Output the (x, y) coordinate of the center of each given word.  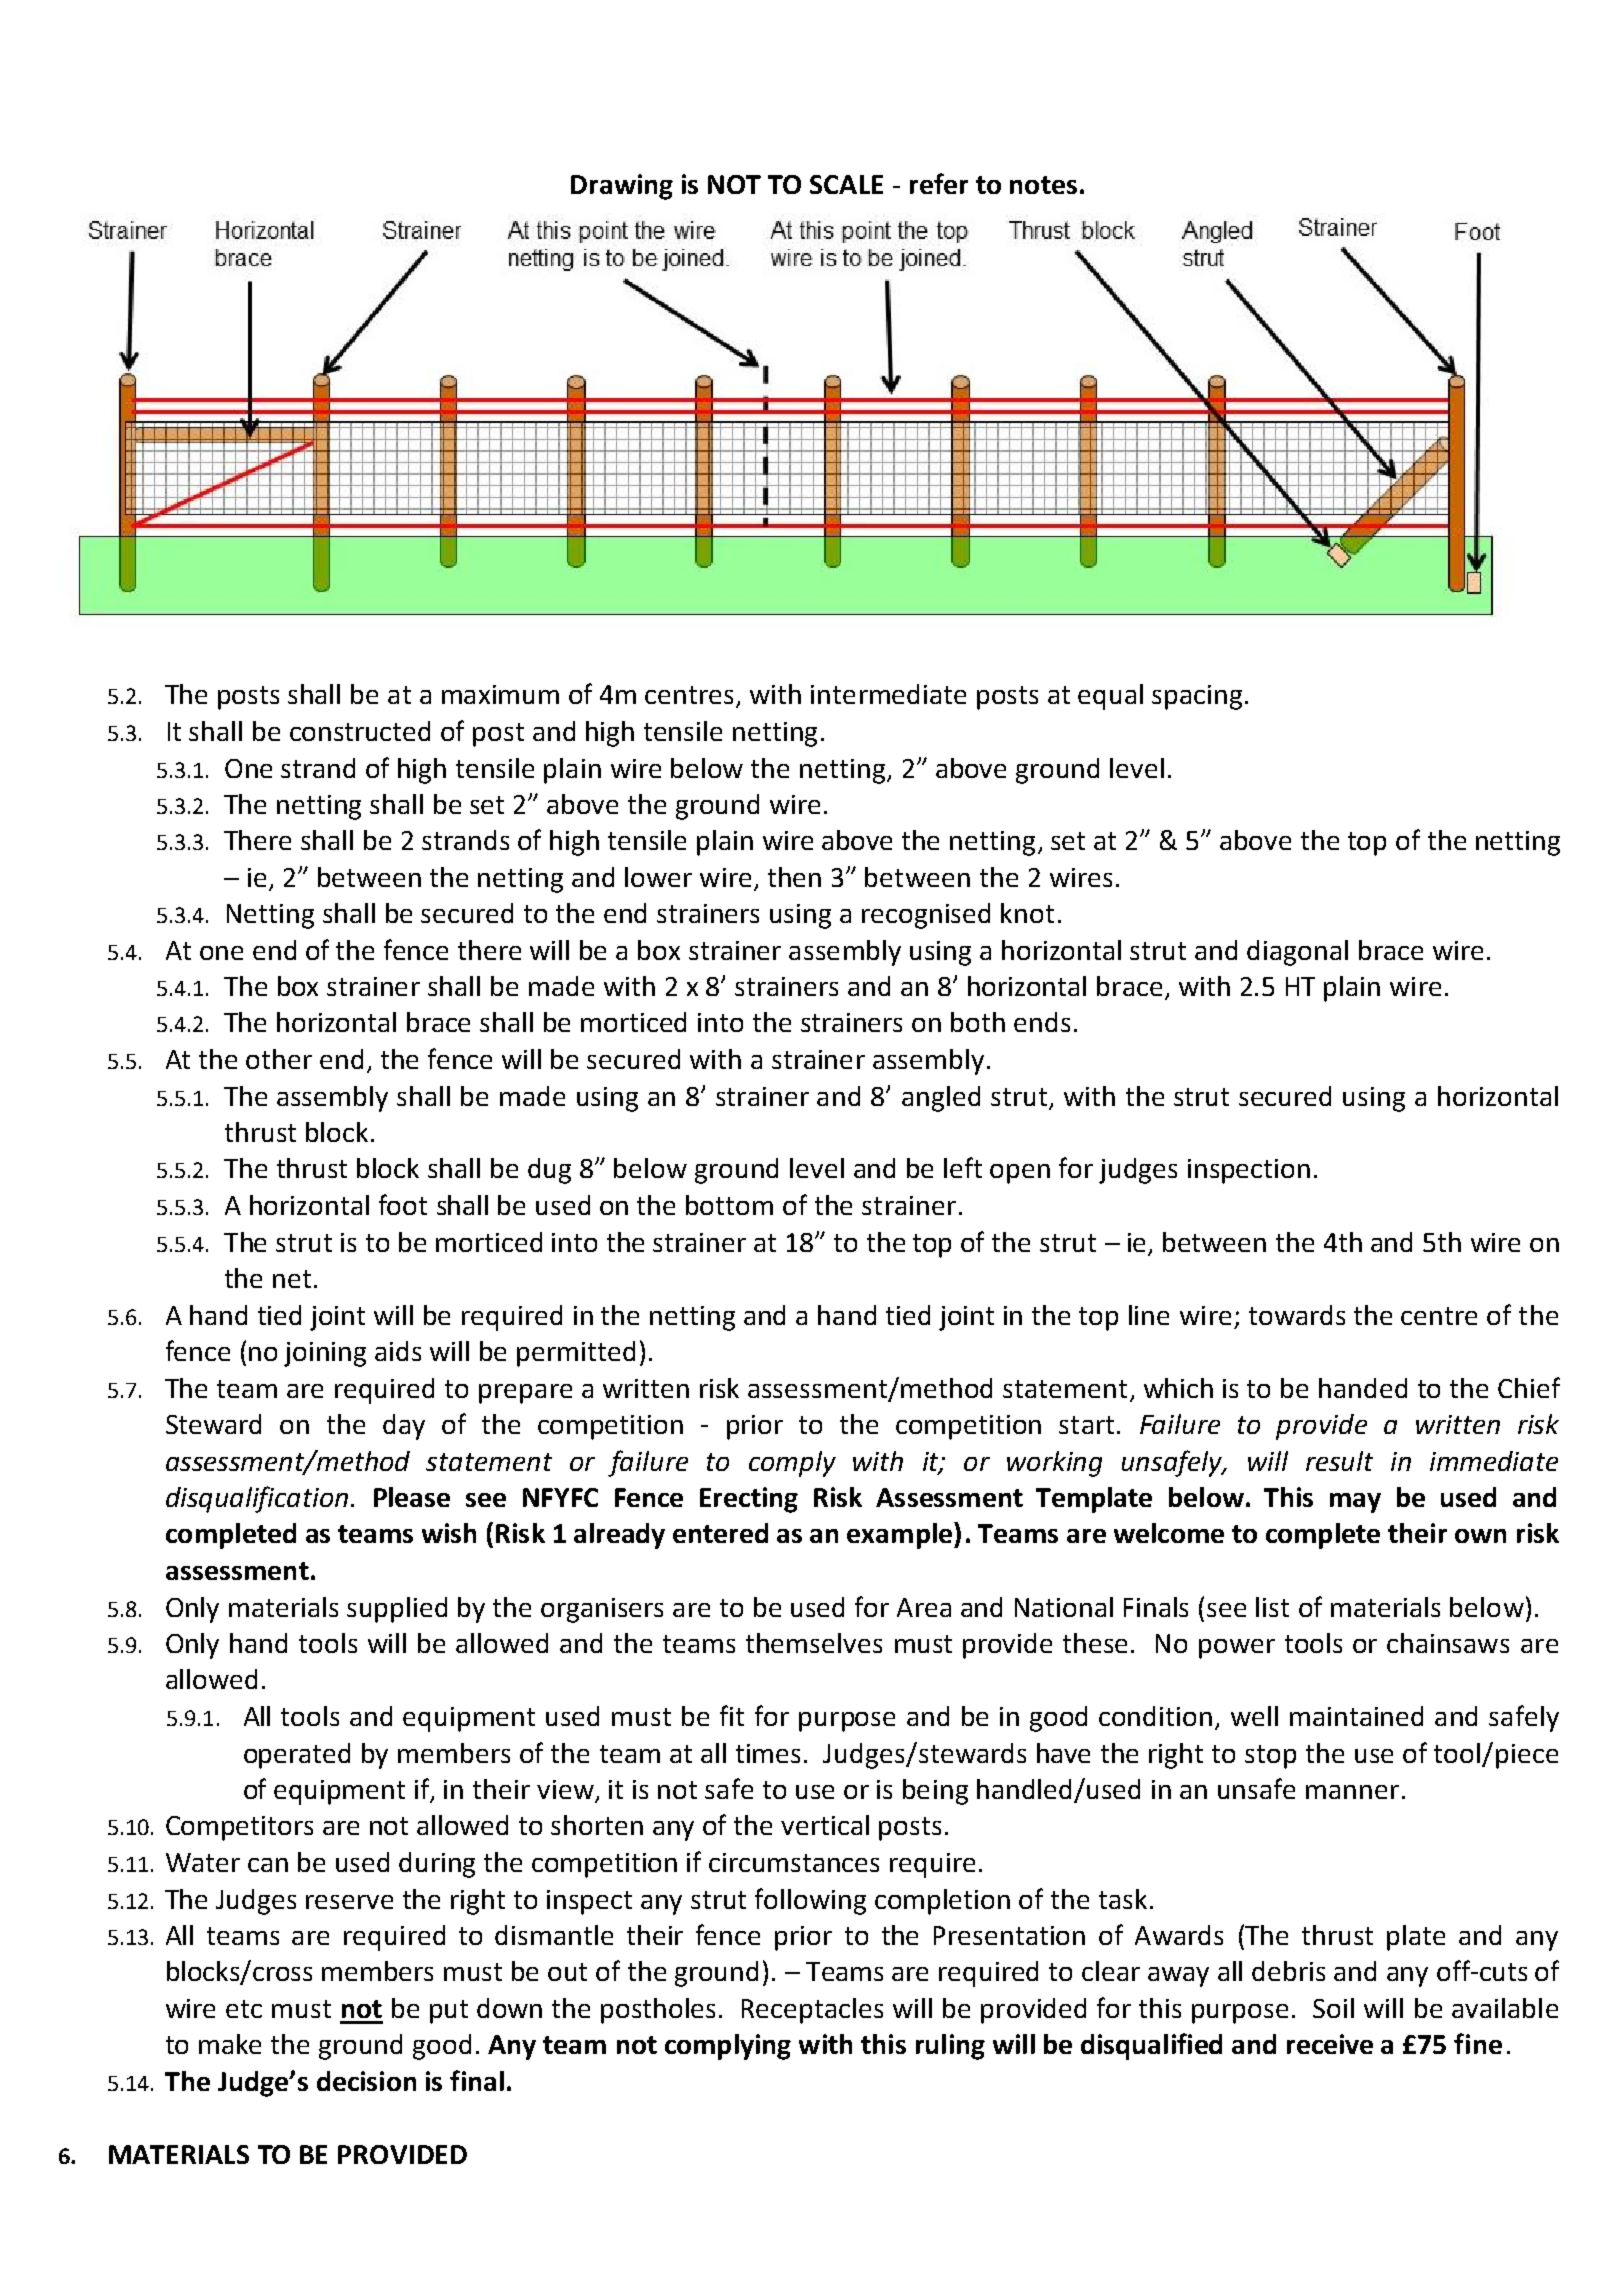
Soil (1333, 2008)
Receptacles (812, 2011)
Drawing (622, 187)
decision (366, 2081)
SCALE (846, 184)
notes (1043, 185)
